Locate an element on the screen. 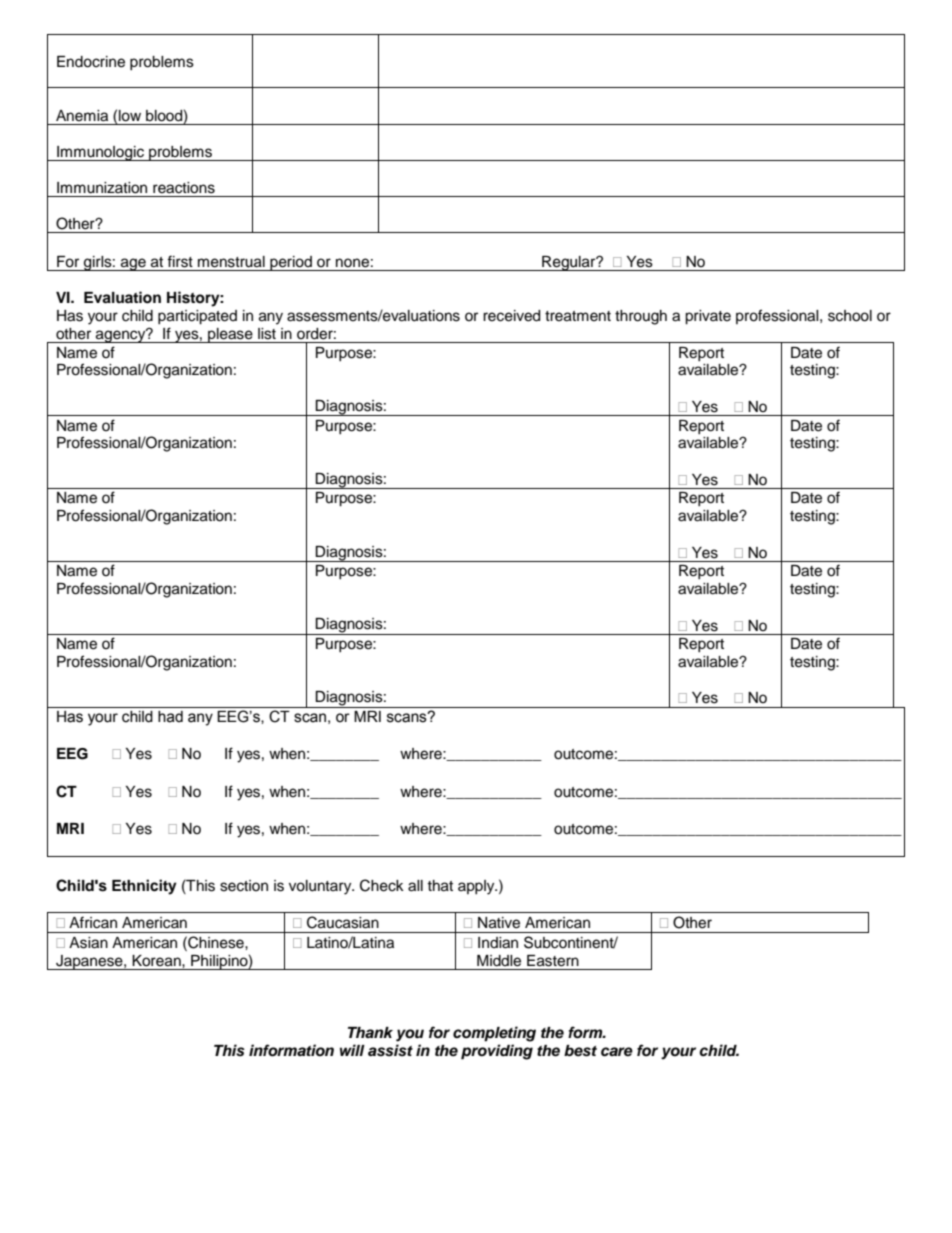  low is located at coordinates (130, 116).
